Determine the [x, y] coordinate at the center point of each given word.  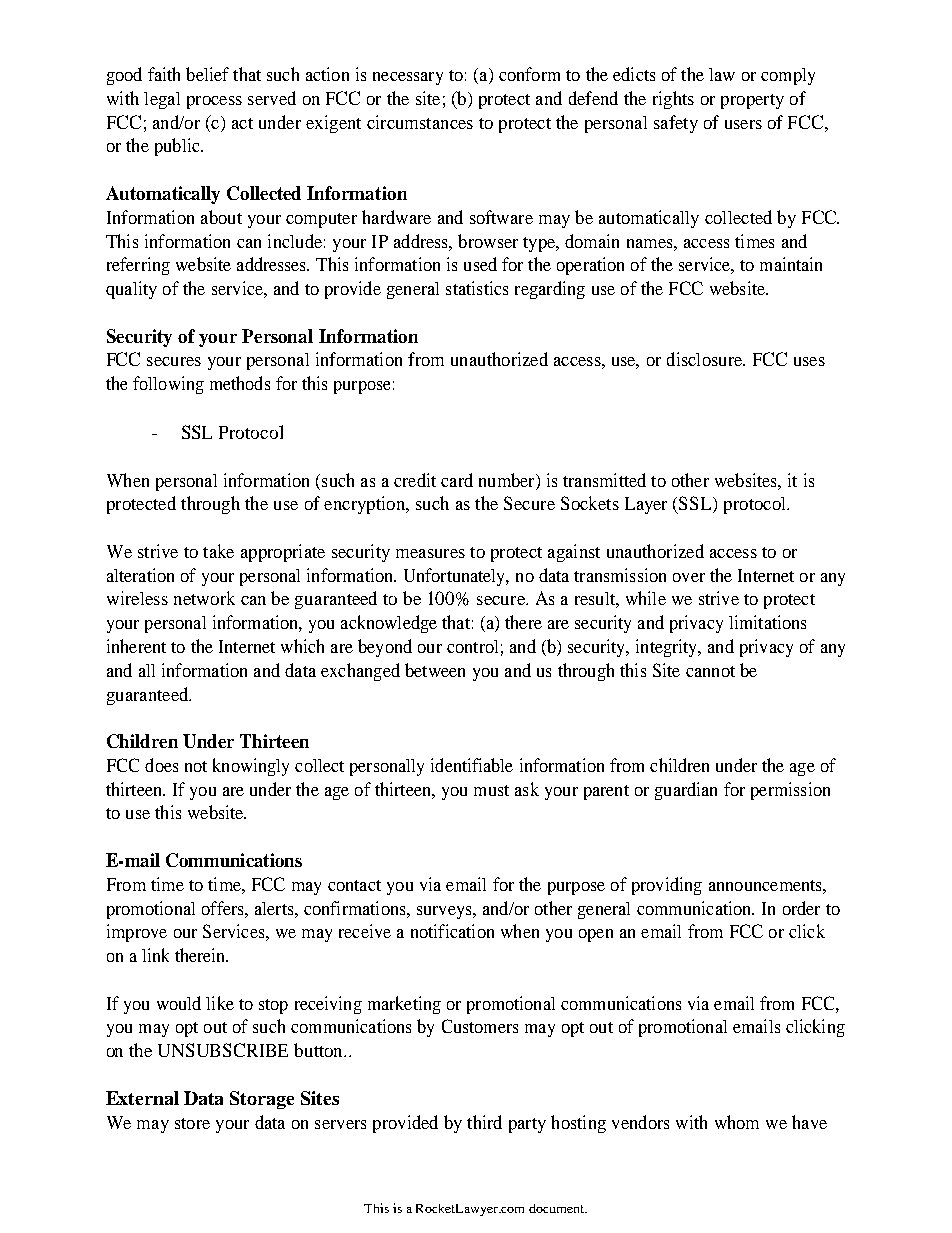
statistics [477, 288]
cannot [710, 671]
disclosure [705, 359]
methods [240, 383]
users [743, 124]
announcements [766, 885]
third [484, 1122]
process [214, 102]
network [204, 598]
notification [452, 931]
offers [224, 908]
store [192, 1123]
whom [737, 1122]
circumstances [420, 122]
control [472, 646]
